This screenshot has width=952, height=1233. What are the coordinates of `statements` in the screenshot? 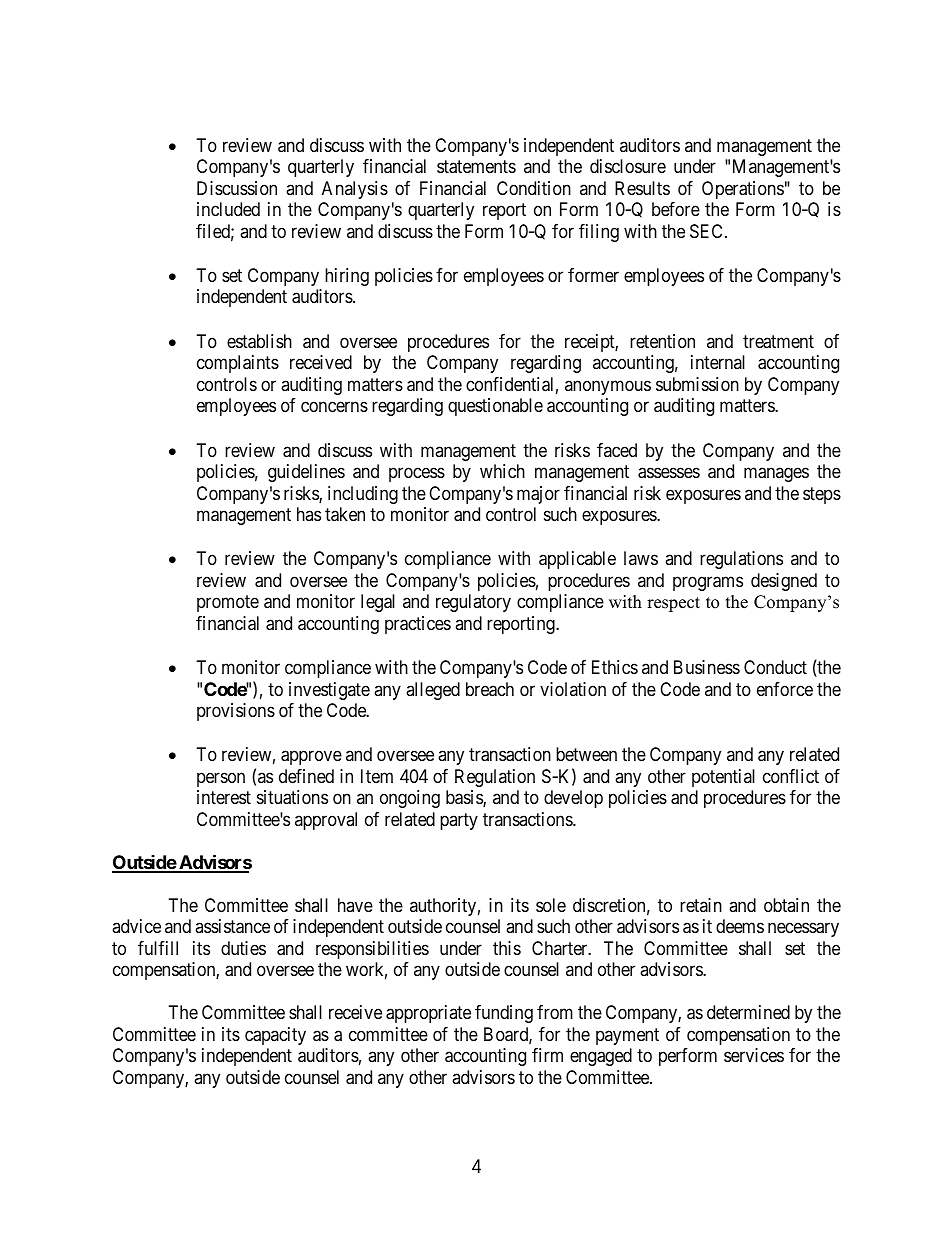 It's located at (476, 167).
